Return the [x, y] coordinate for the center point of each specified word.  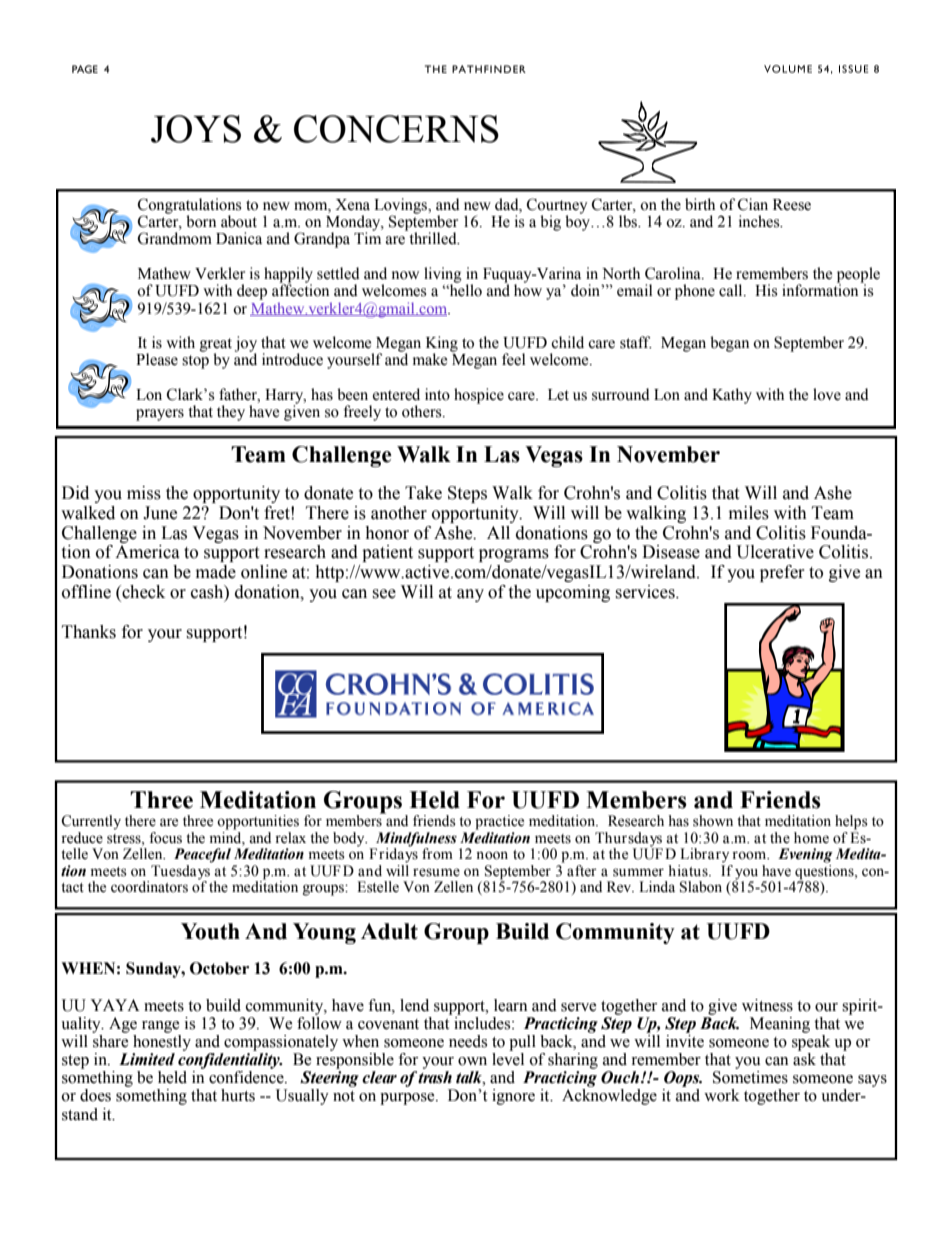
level [508, 1058]
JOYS [196, 129]
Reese [792, 205]
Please [157, 359]
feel [513, 359]
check [142, 593]
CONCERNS [396, 129]
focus [165, 838]
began [729, 344]
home [811, 838]
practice [499, 822]
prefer [782, 573]
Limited [147, 1059]
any [470, 595]
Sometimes [750, 1077]
